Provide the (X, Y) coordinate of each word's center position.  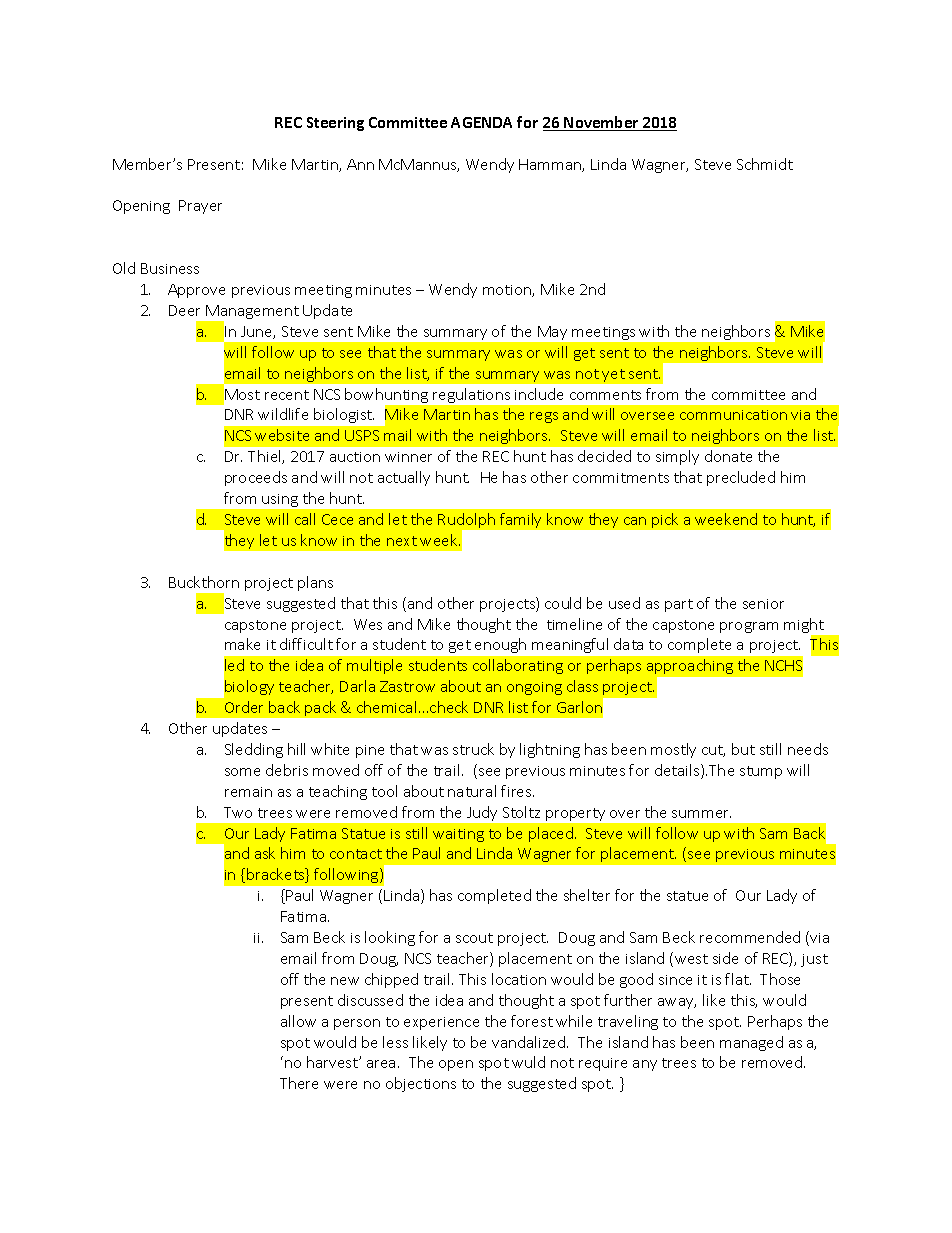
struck (473, 749)
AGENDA (481, 122)
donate (728, 456)
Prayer (200, 207)
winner (408, 457)
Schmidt (765, 164)
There (299, 1083)
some (242, 772)
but (743, 749)
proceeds (256, 478)
